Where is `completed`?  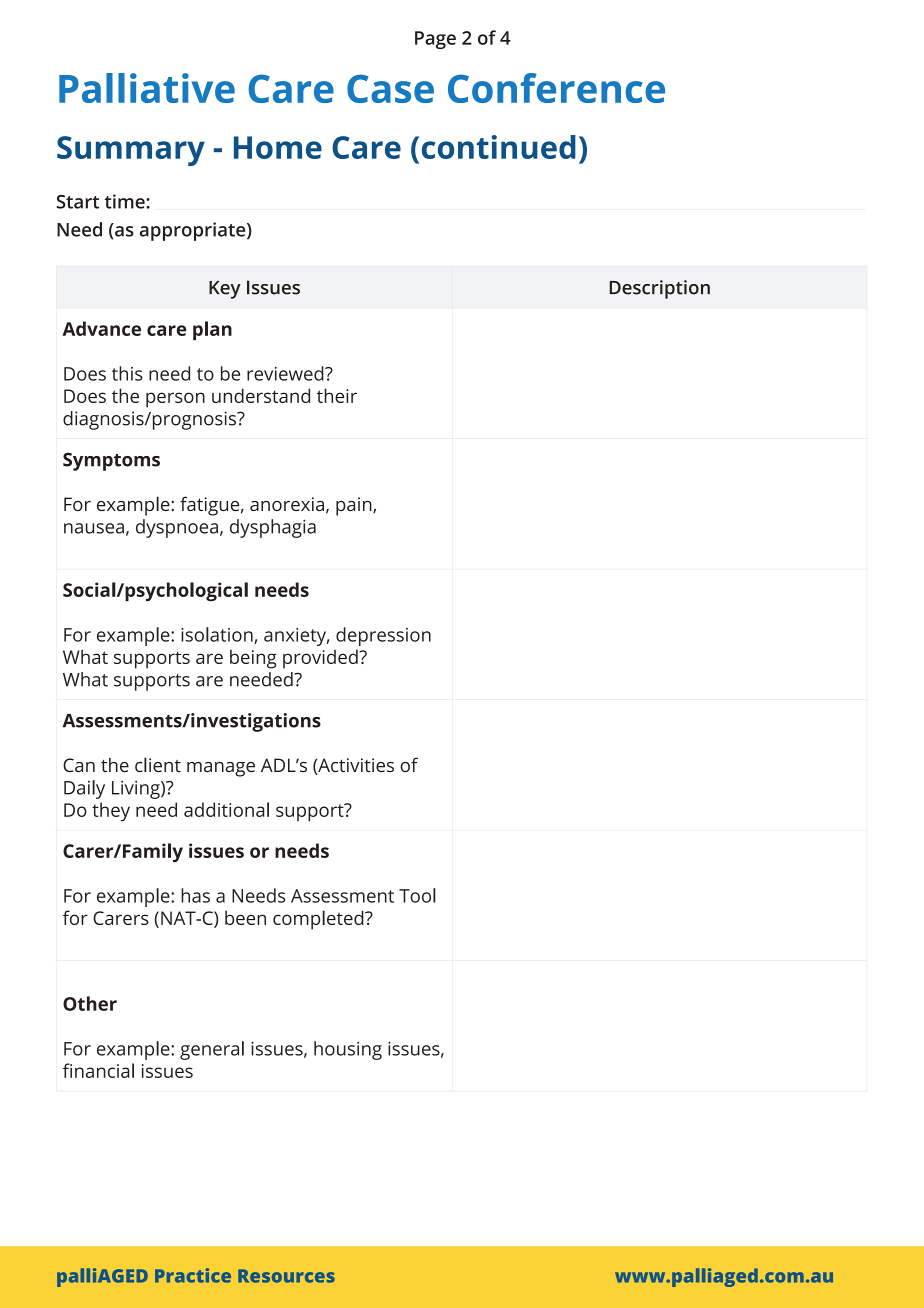
completed is located at coordinates (319, 920).
